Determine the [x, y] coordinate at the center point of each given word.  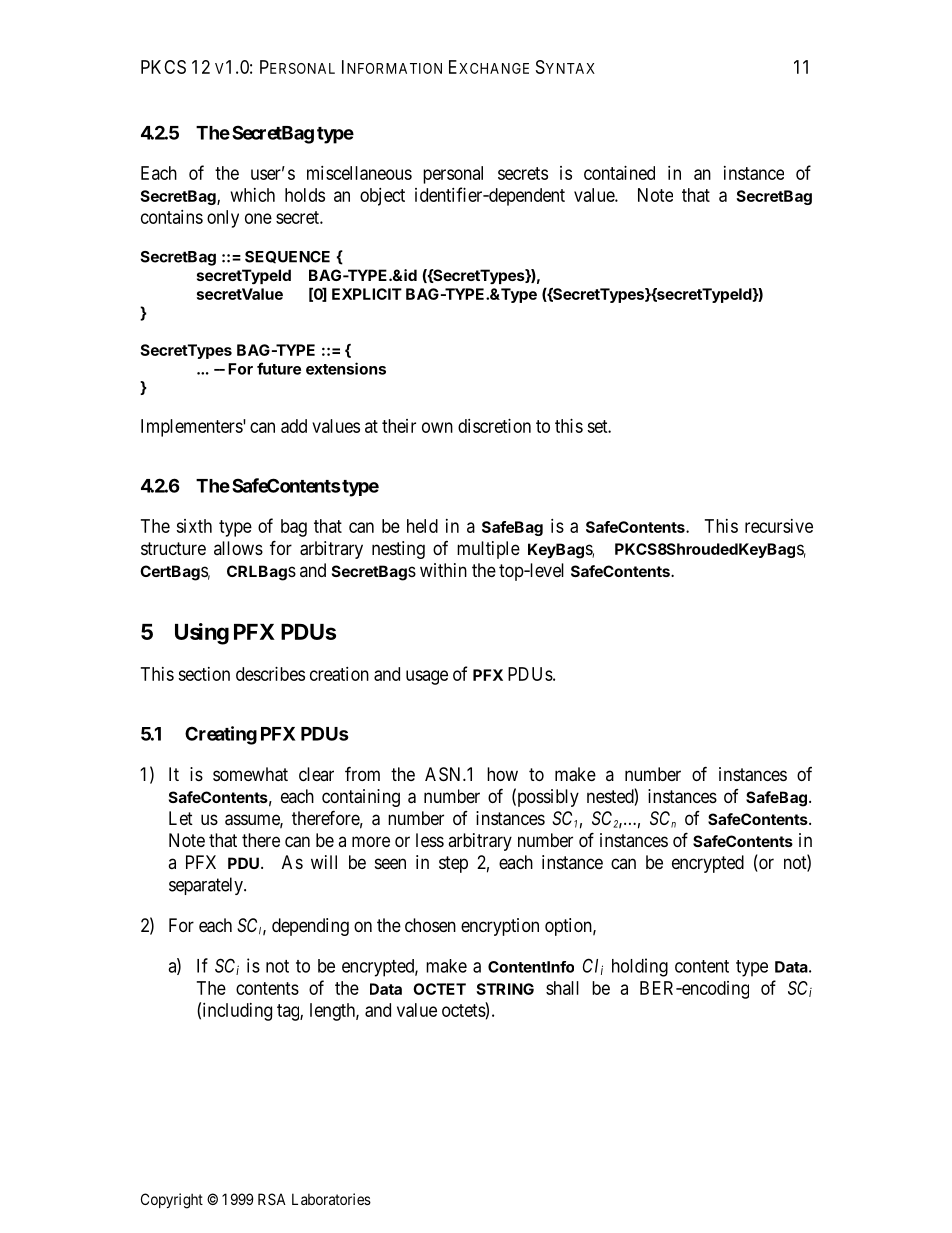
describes [270, 674]
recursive [779, 526]
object [382, 197]
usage [427, 677]
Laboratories [331, 1199]
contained [619, 173]
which [253, 195]
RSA [272, 1199]
